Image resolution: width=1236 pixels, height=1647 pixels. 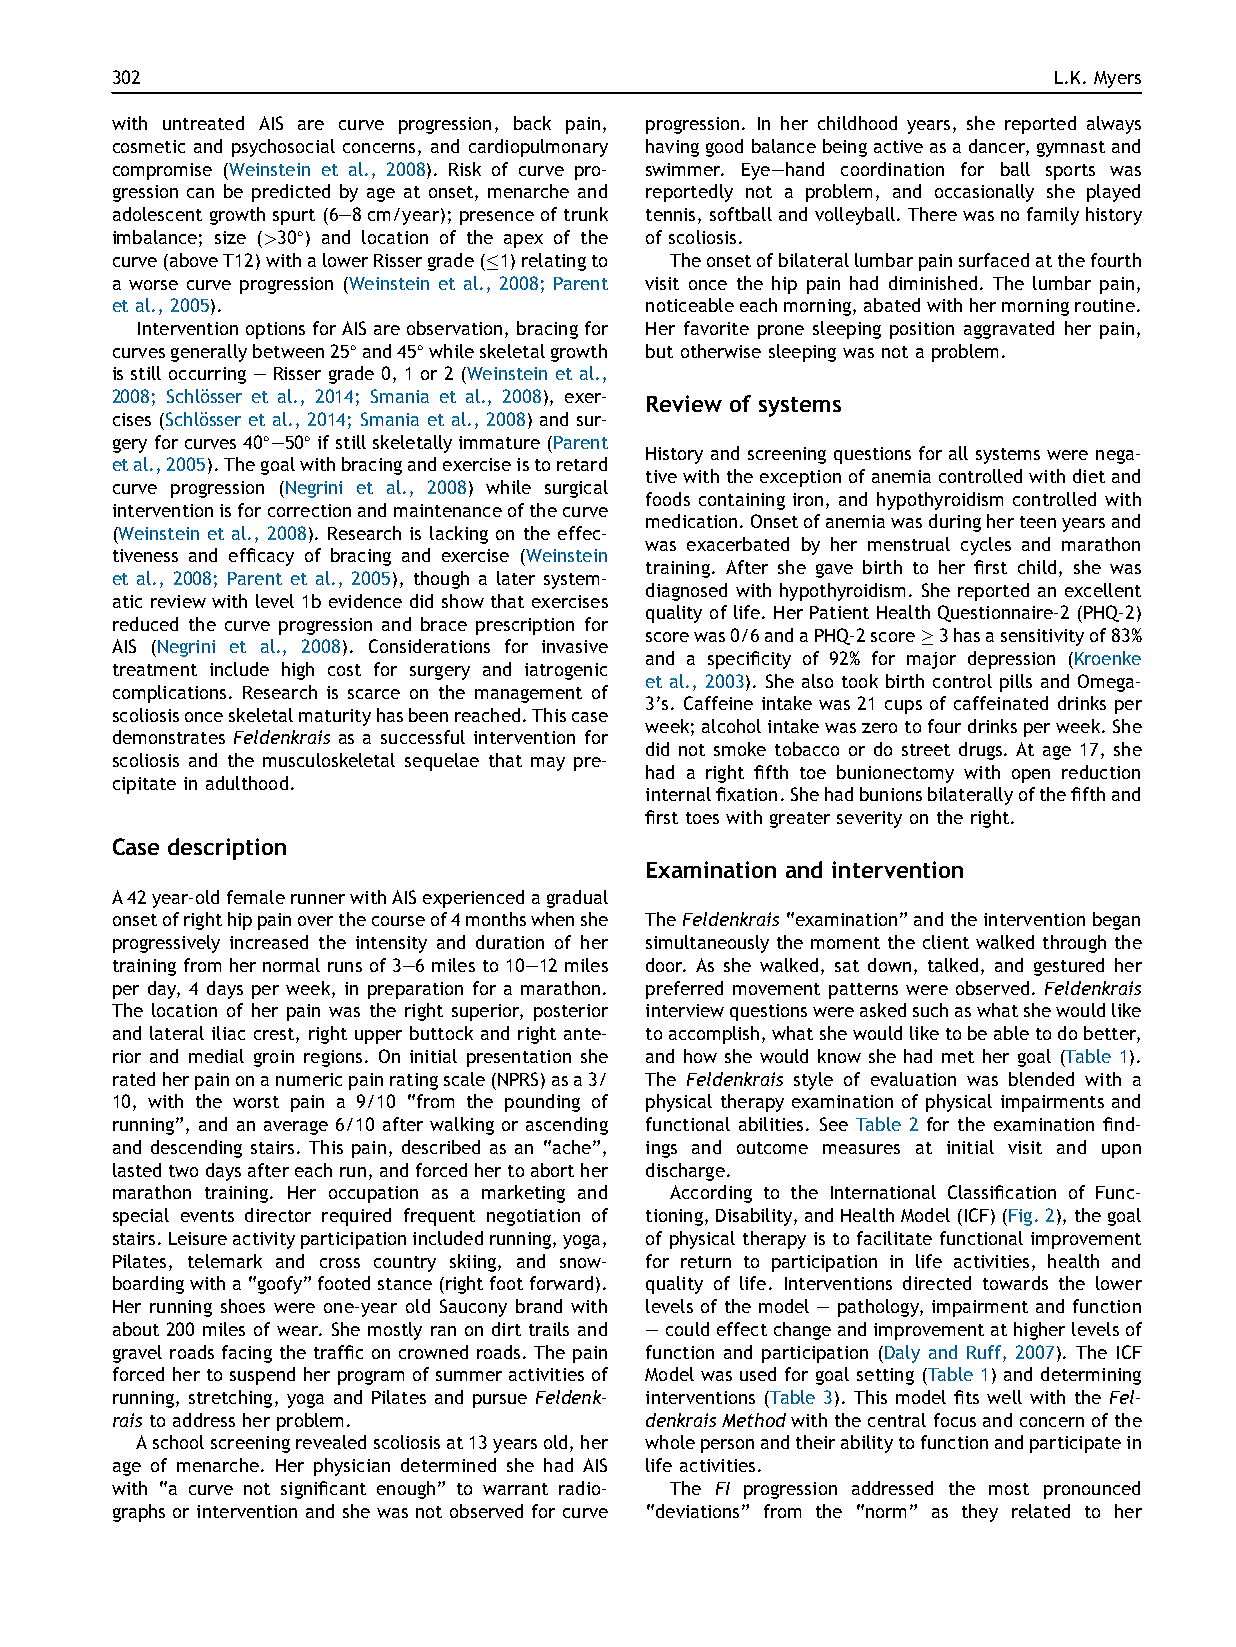 I want to click on significant, so click(x=323, y=1490).
